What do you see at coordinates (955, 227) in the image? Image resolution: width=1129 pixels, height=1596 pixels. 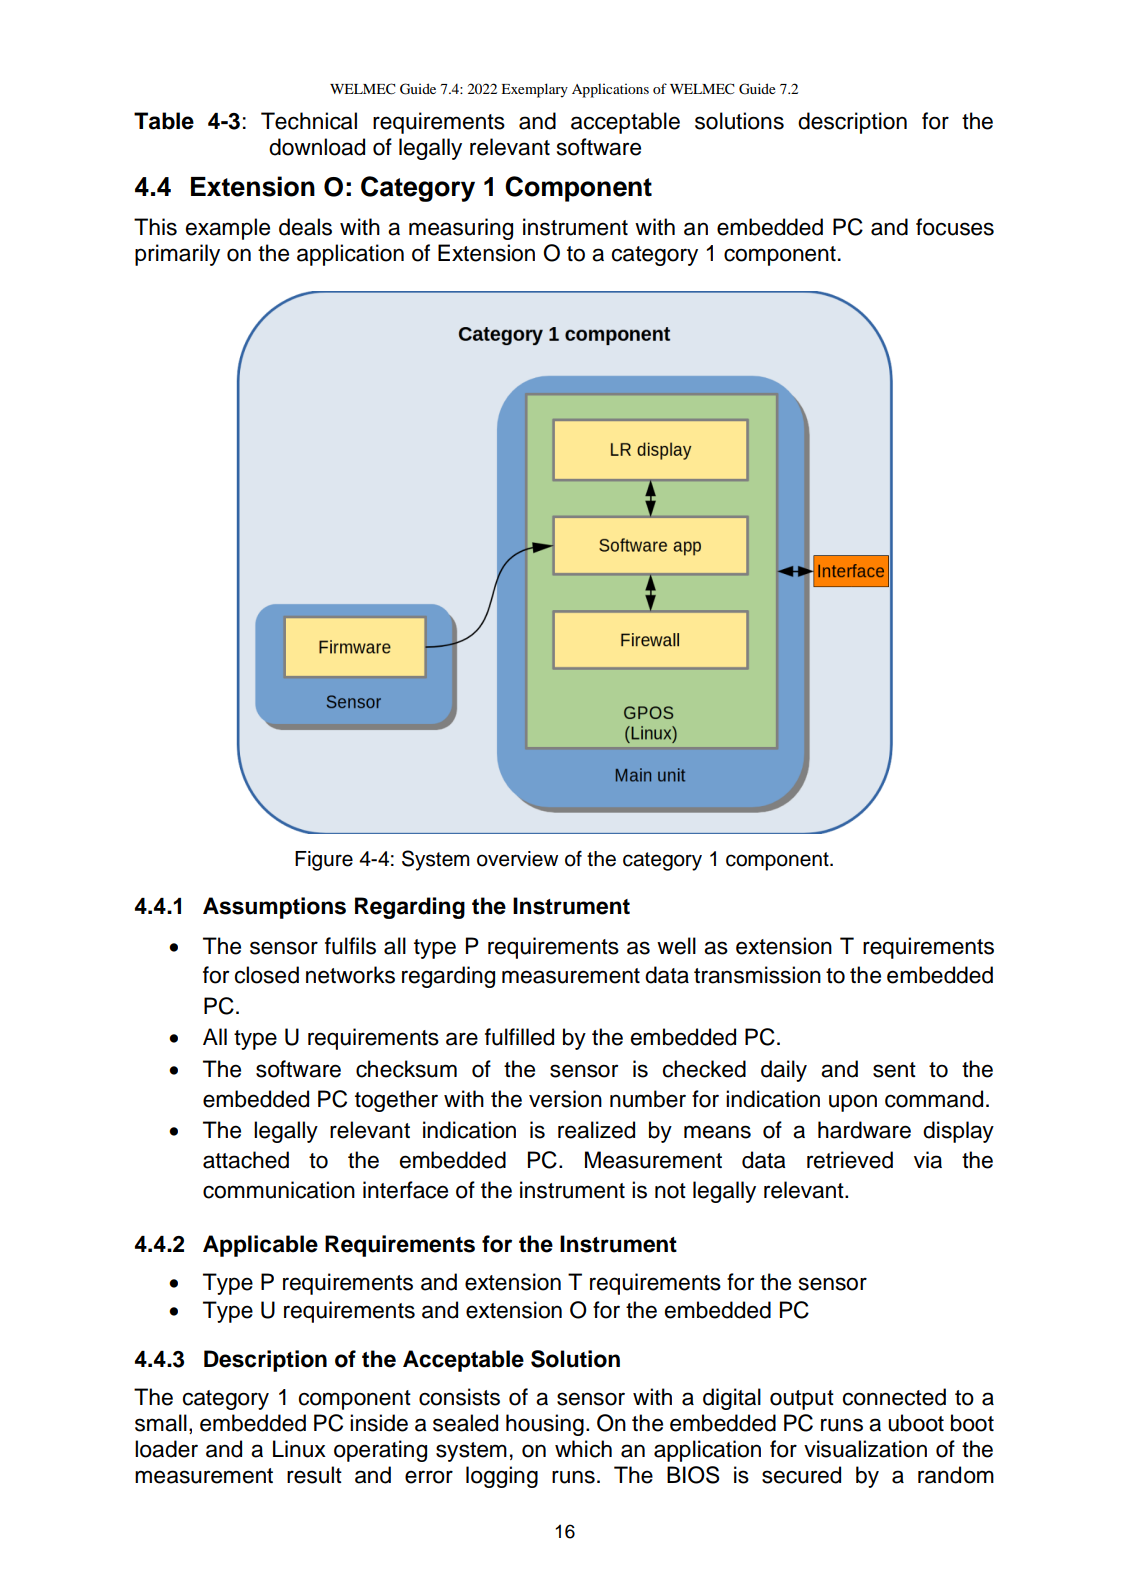 I see `focuses` at bounding box center [955, 227].
